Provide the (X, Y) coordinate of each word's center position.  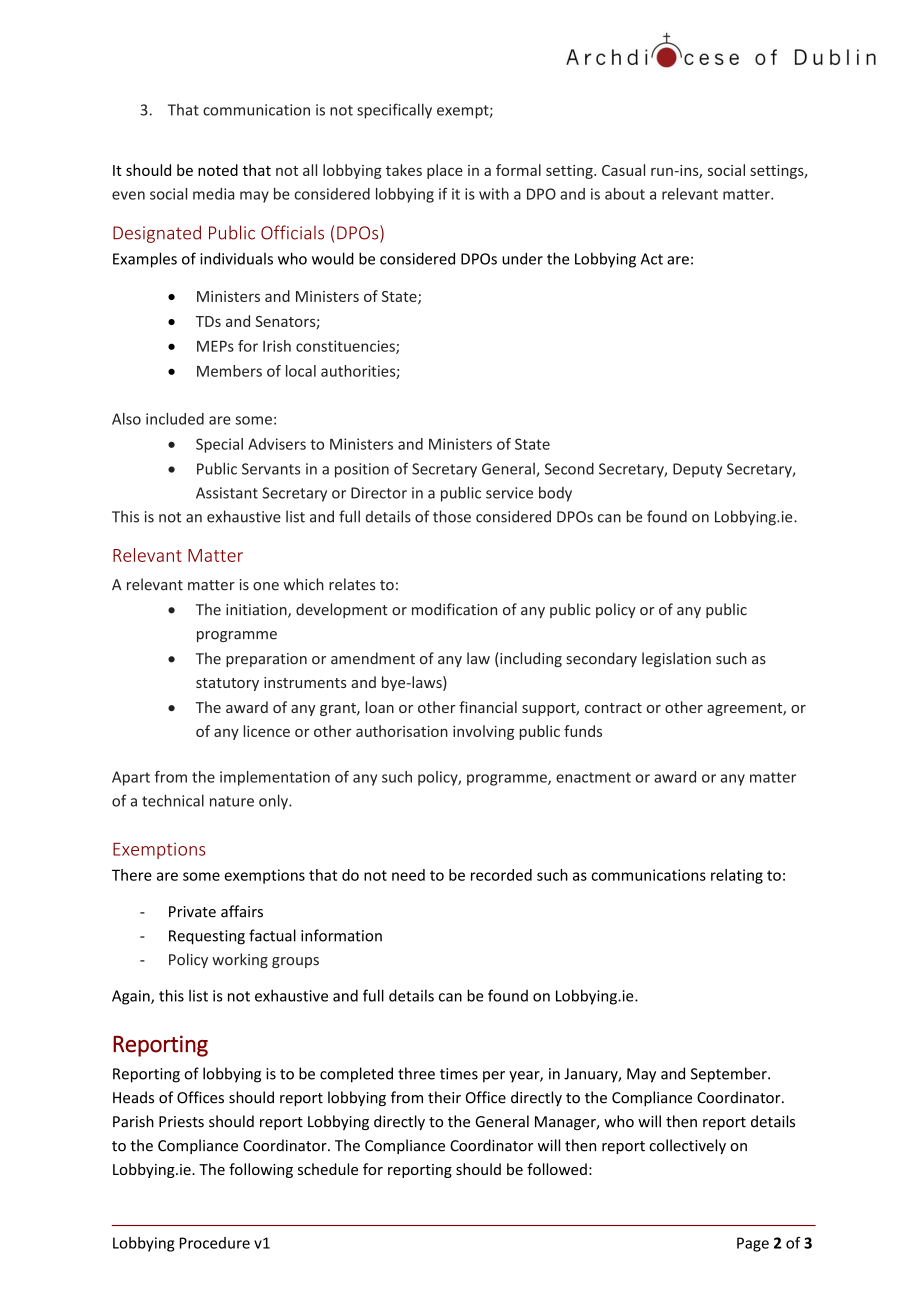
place (445, 171)
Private (192, 912)
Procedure (215, 1243)
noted (218, 170)
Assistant (227, 493)
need (408, 875)
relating (737, 876)
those (452, 516)
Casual (623, 170)
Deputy (697, 470)
